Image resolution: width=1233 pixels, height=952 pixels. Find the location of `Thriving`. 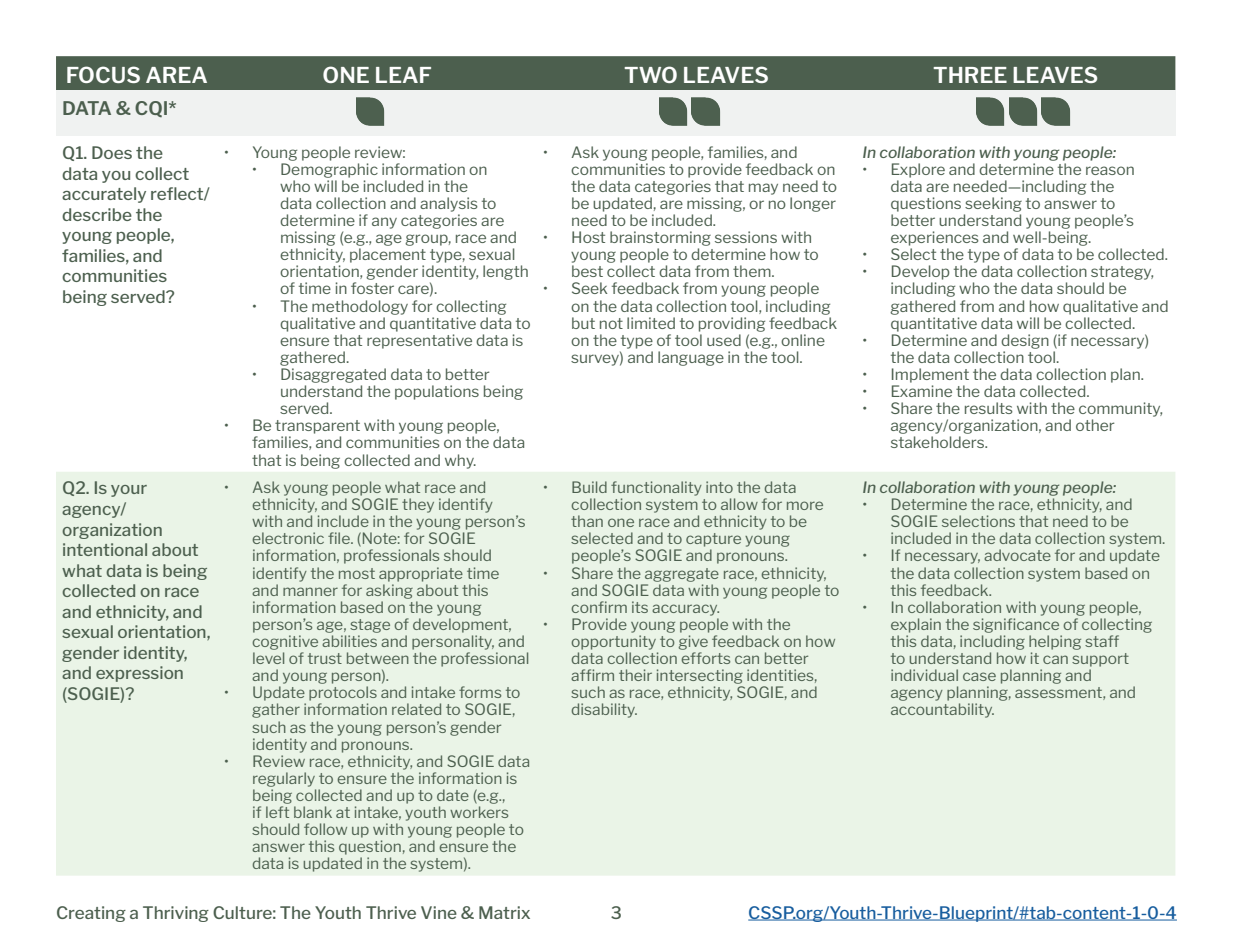

Thriving is located at coordinates (176, 914).
